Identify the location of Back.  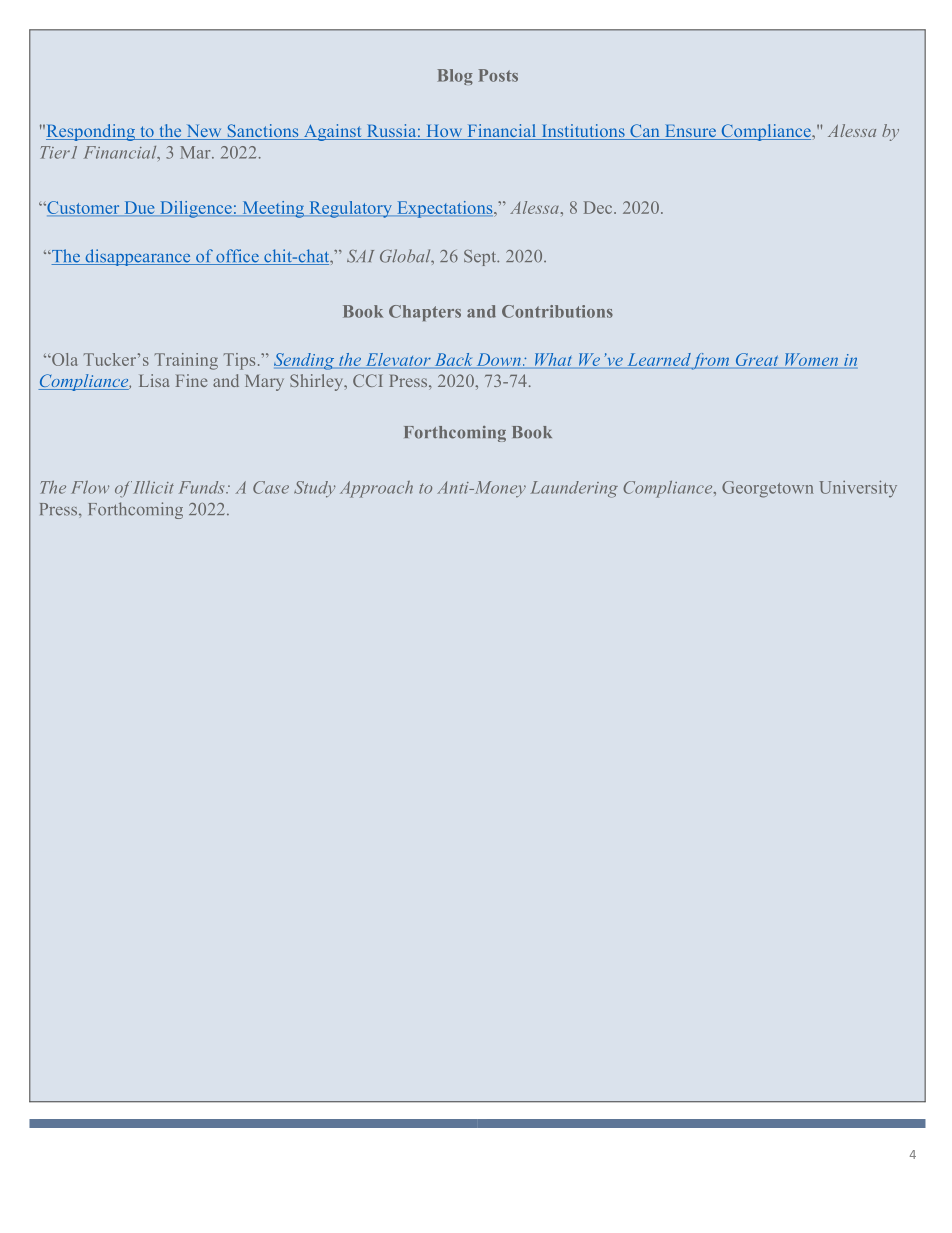
(453, 359).
